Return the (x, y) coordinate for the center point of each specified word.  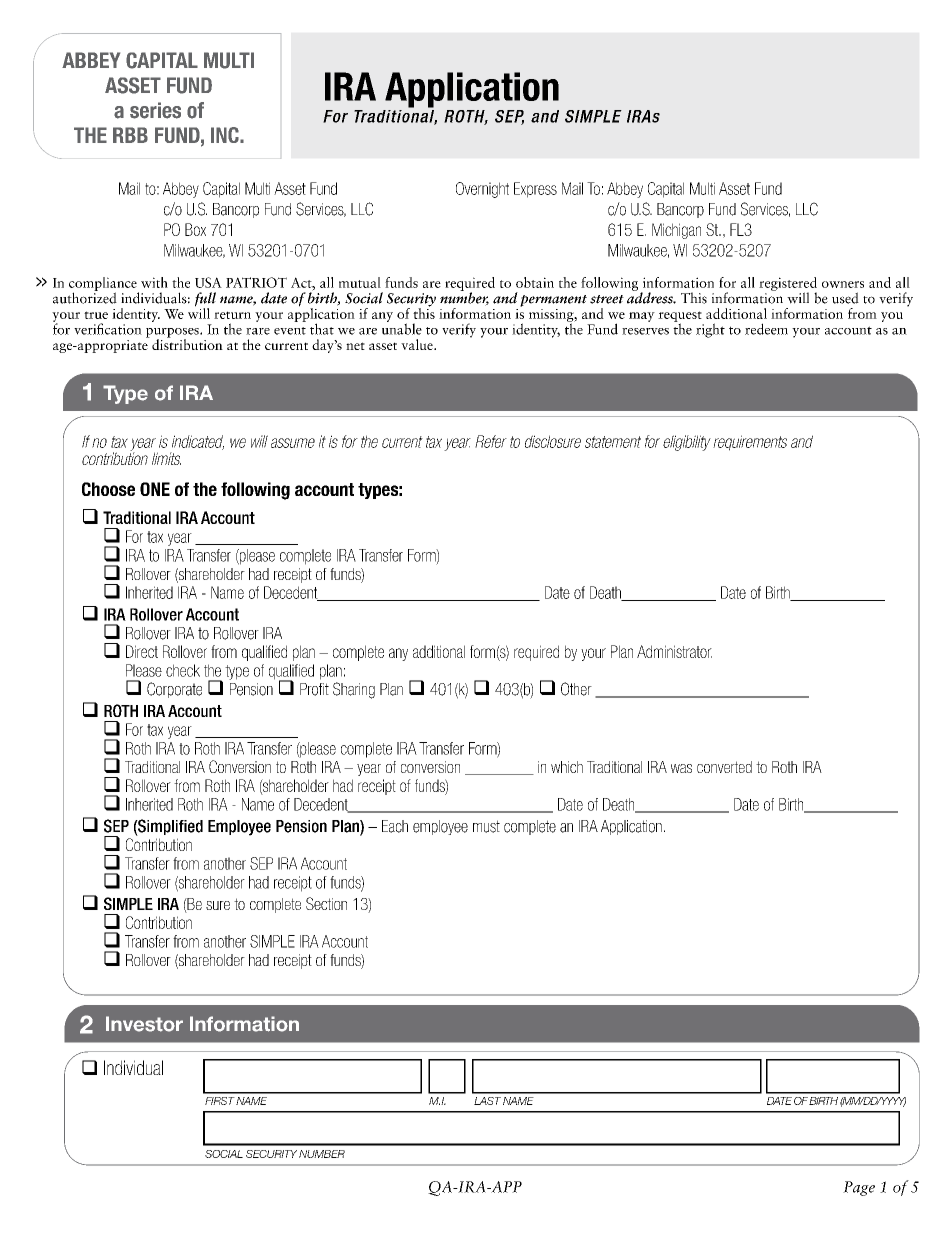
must (486, 826)
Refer (491, 441)
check (183, 670)
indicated (198, 442)
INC (226, 135)
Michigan (676, 231)
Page (859, 1188)
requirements (750, 443)
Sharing (354, 690)
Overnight (482, 190)
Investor (144, 1024)
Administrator (674, 651)
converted (724, 767)
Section (326, 903)
